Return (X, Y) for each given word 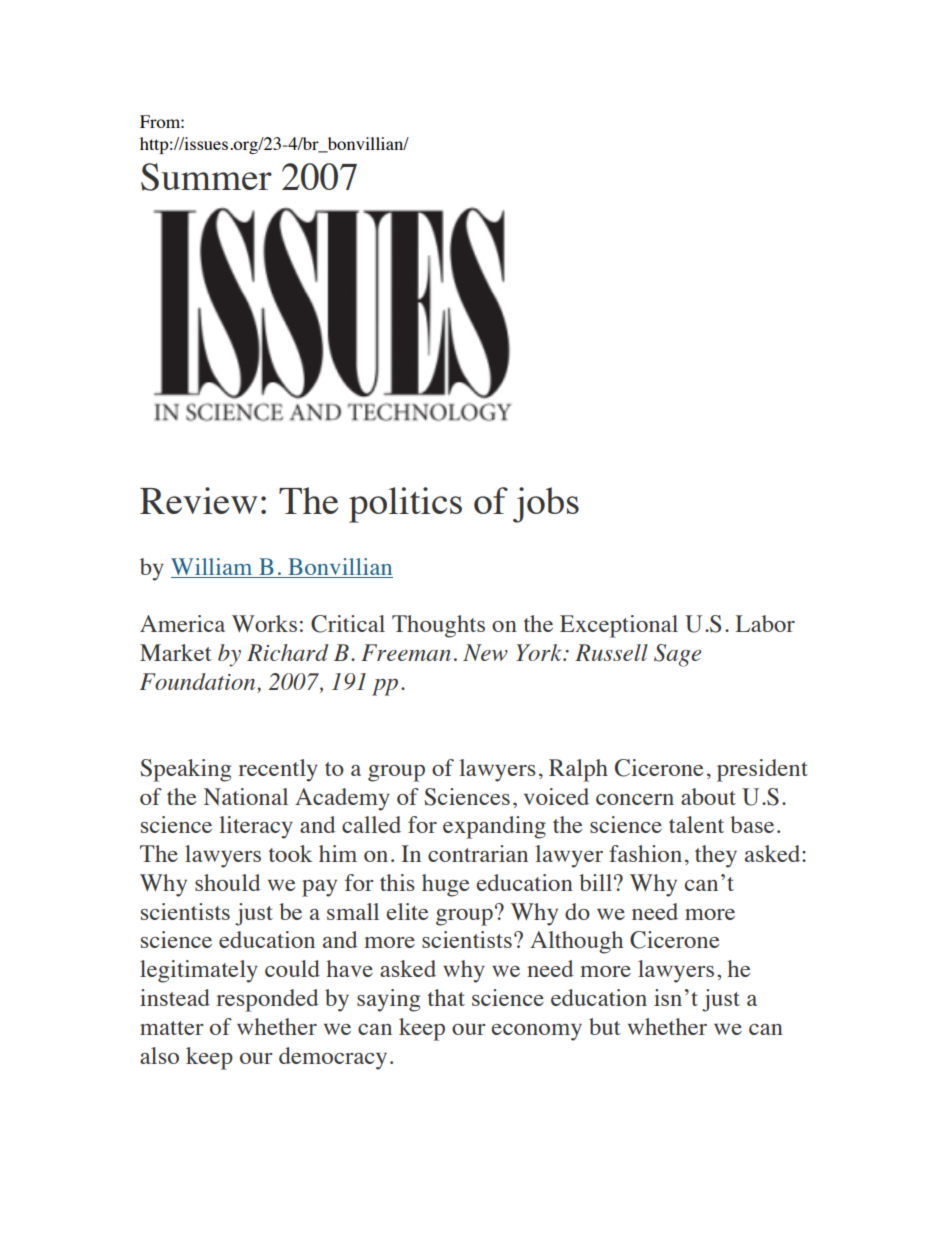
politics (405, 505)
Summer (206, 177)
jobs (546, 505)
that (446, 997)
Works (264, 623)
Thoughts (438, 626)
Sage (677, 655)
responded (267, 1000)
